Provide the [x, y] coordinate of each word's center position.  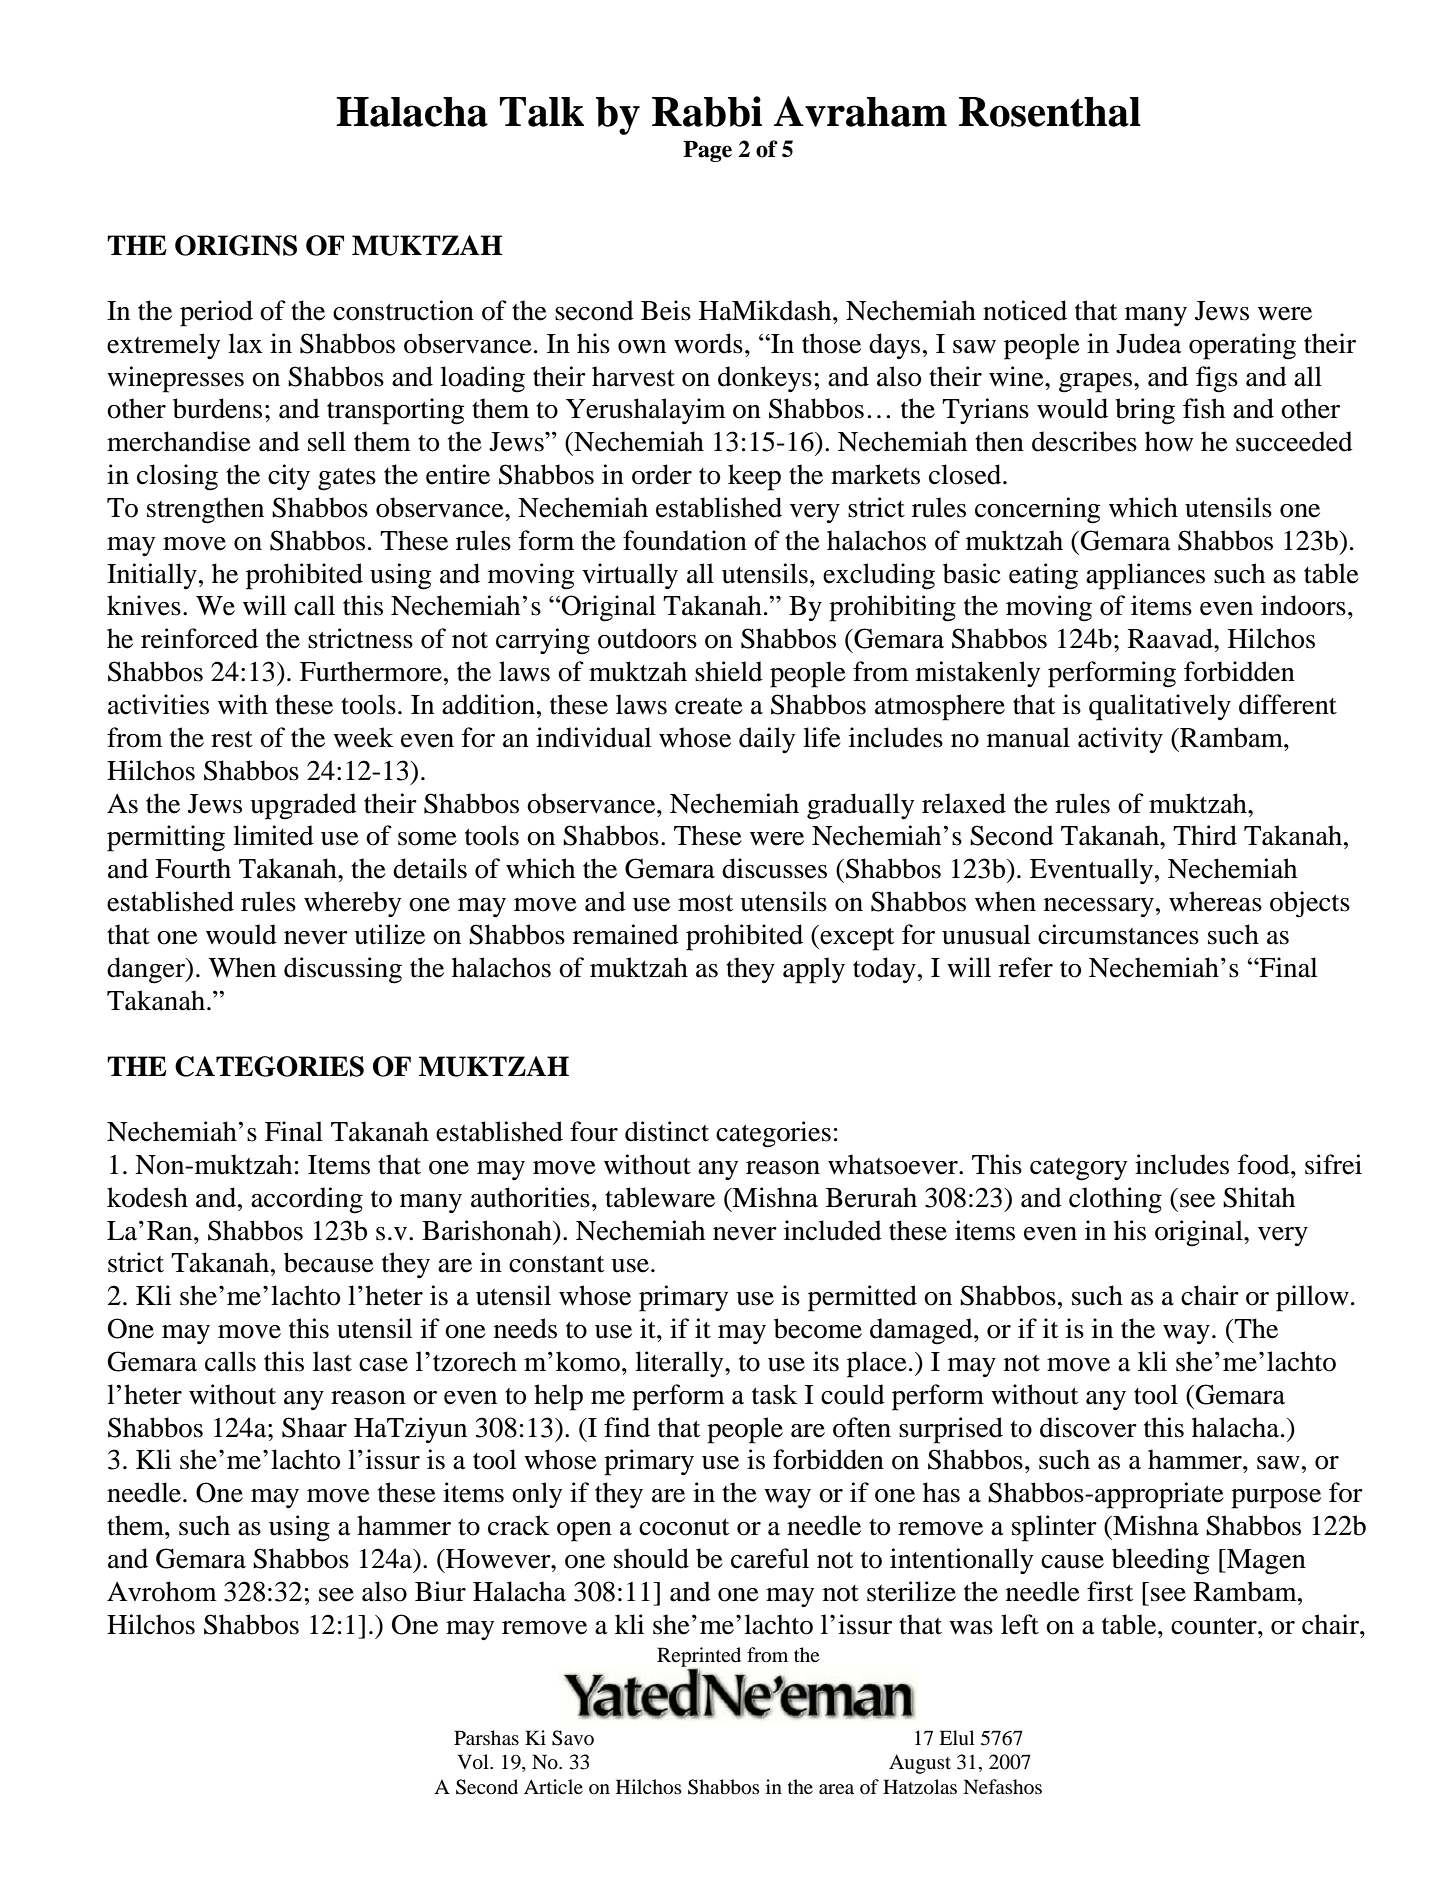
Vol [474, 1762]
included [833, 1230]
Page [707, 151]
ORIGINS [236, 245]
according [307, 1200]
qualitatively [1160, 707]
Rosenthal [1050, 112]
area [836, 1789]
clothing [1115, 1200]
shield [729, 671]
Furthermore [372, 671]
